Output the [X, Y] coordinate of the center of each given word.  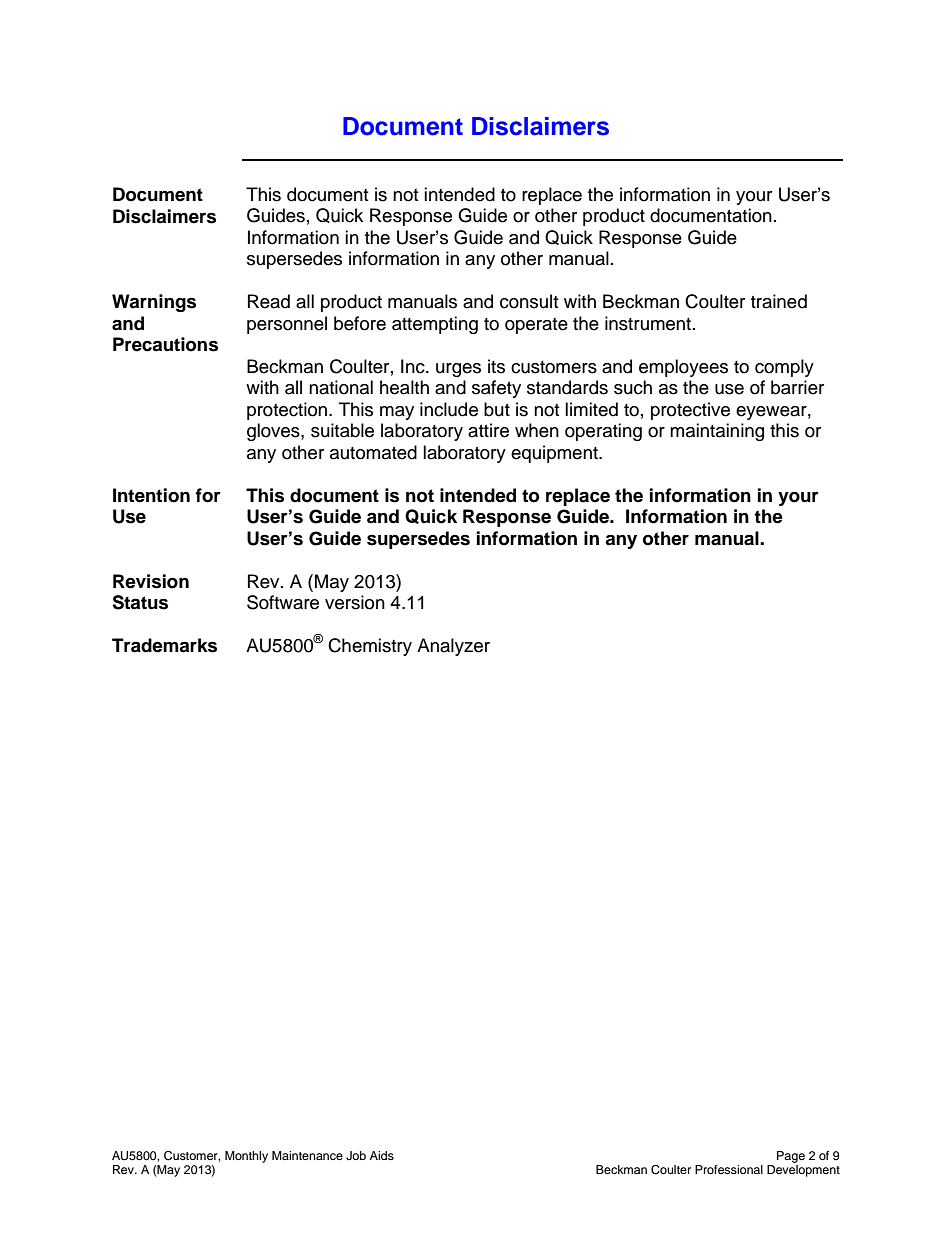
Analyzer [453, 647]
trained [779, 301]
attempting [435, 325]
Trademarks [164, 645]
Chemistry [370, 647]
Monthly [246, 1157]
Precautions [165, 344]
